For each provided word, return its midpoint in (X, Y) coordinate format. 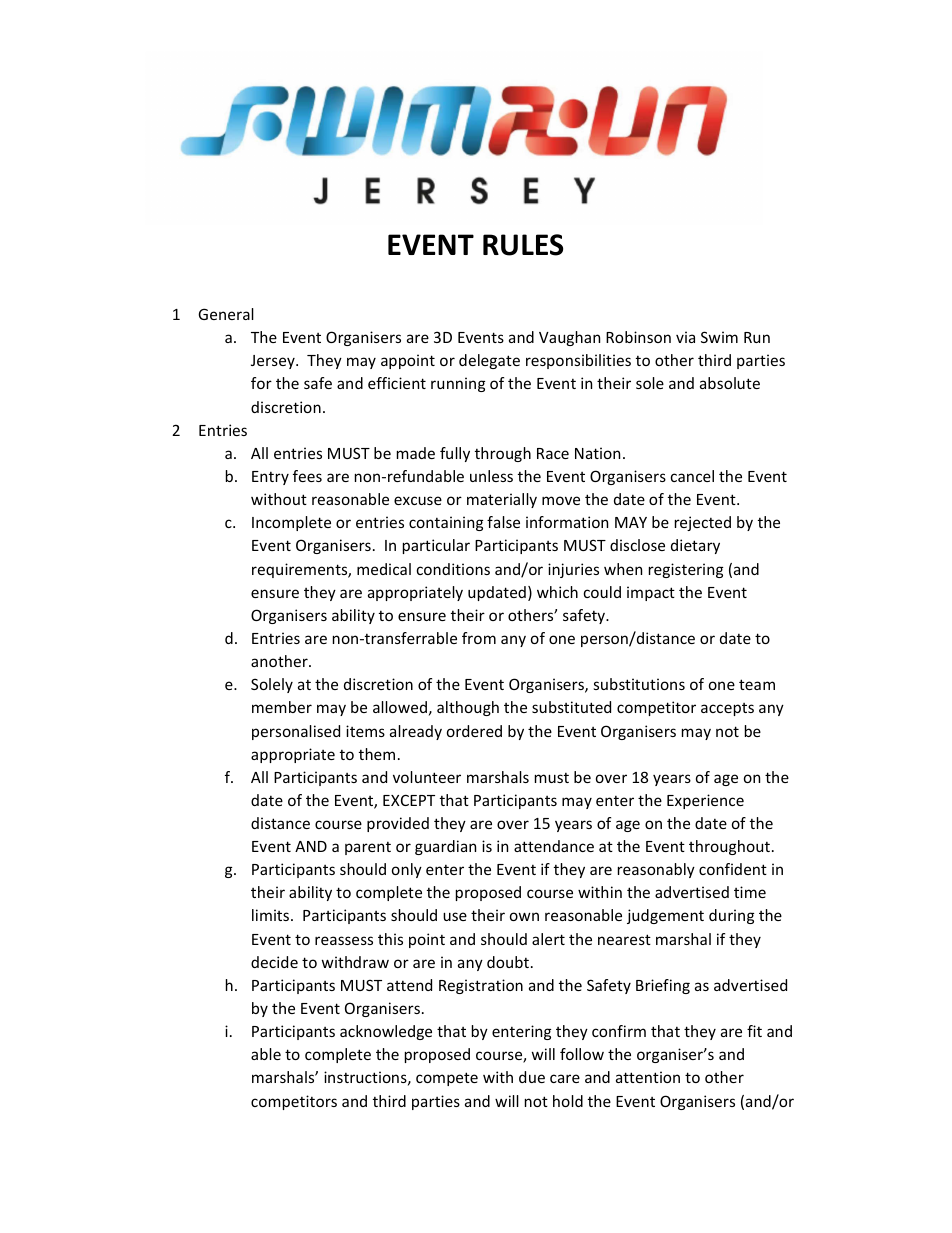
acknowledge (386, 1032)
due (532, 1077)
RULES (523, 245)
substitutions (639, 684)
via (685, 337)
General (226, 314)
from (479, 638)
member (282, 707)
